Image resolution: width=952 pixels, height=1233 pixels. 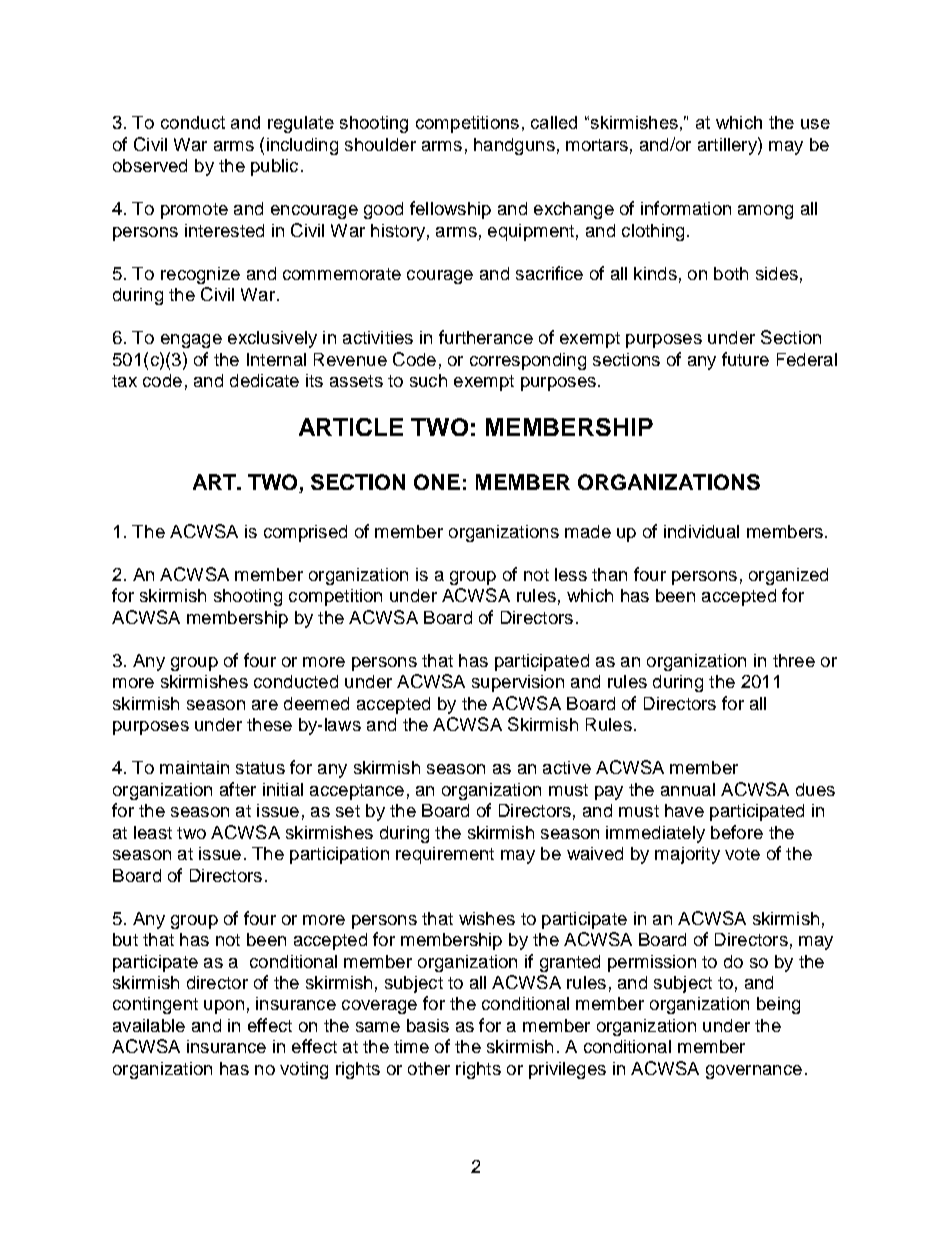 What do you see at coordinates (514, 146) in the image?
I see `handguns` at bounding box center [514, 146].
